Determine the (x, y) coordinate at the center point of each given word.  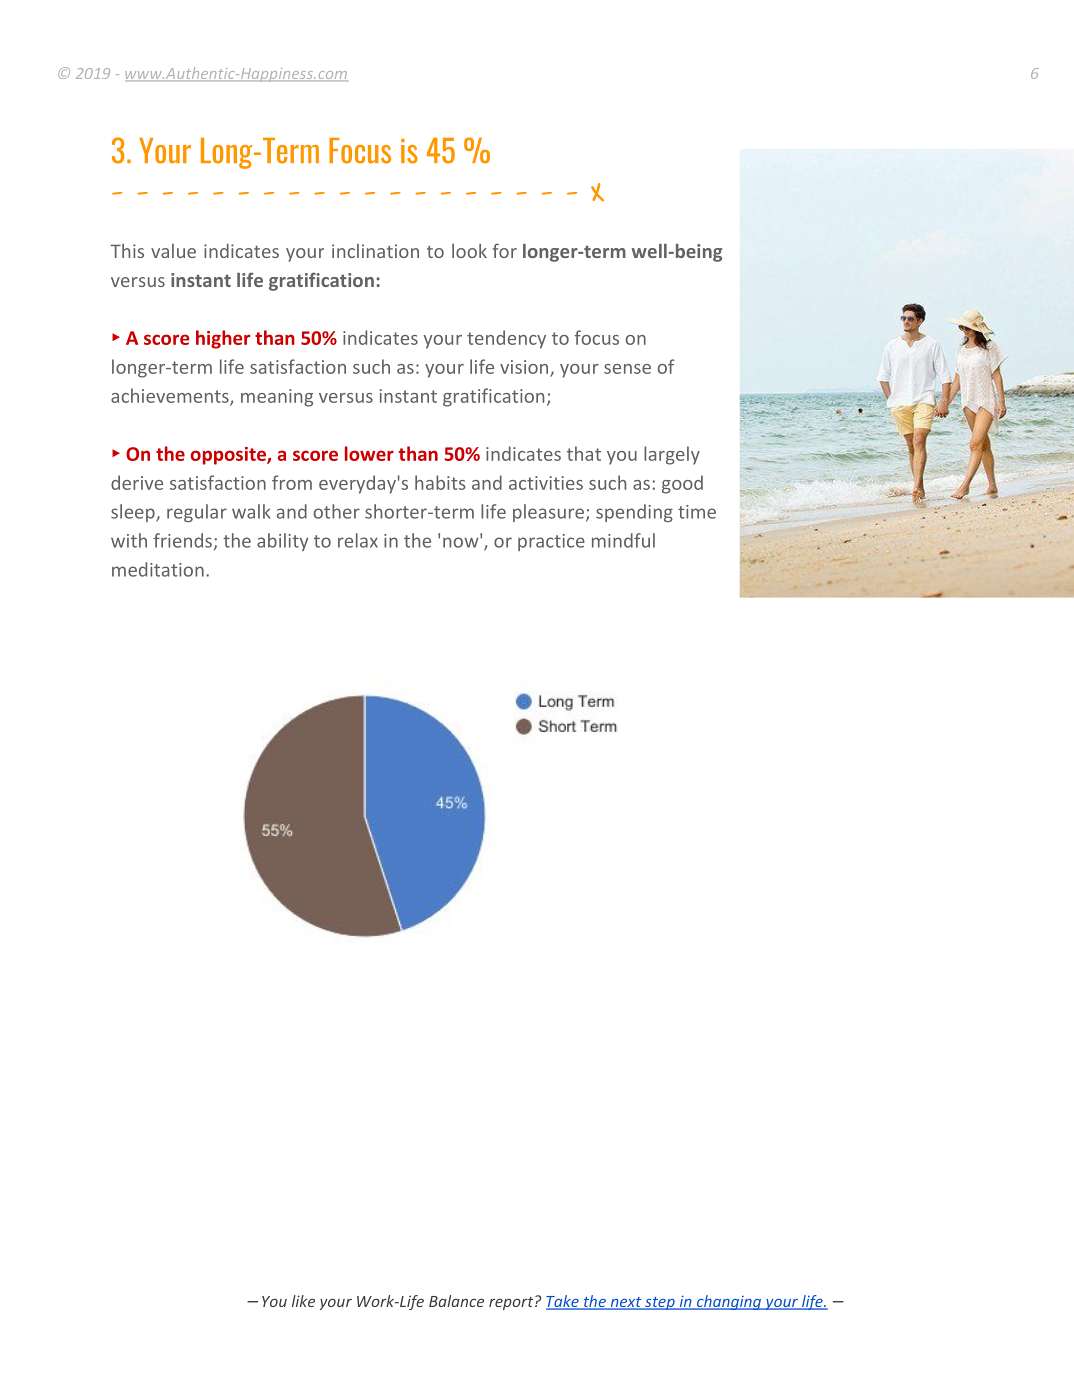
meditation (158, 569)
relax (358, 540)
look (469, 251)
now (461, 542)
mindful (623, 540)
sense (627, 369)
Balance (456, 1301)
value (173, 251)
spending (634, 513)
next (626, 1303)
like (303, 1301)
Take (563, 1302)
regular (197, 513)
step (660, 1303)
